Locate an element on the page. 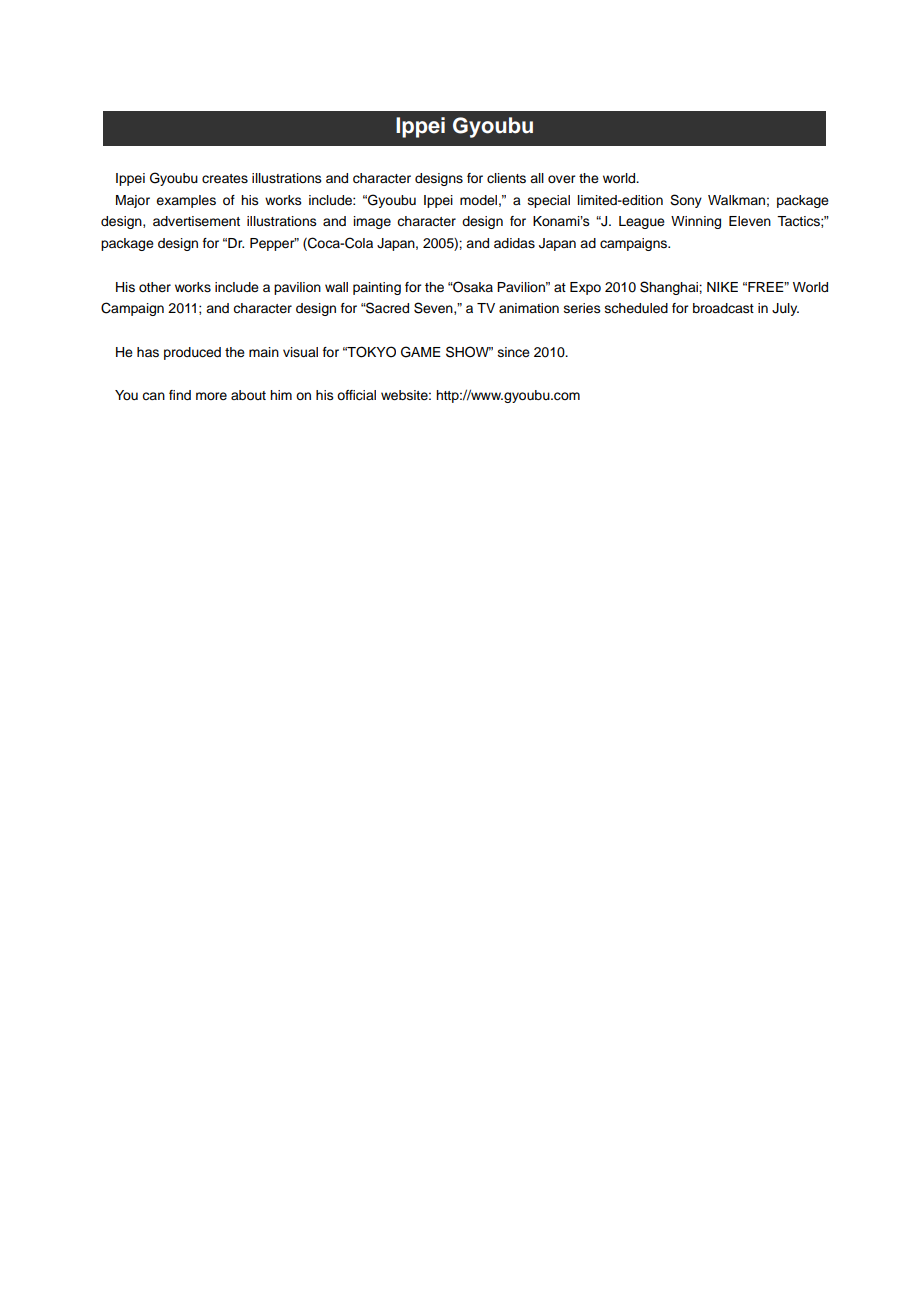  broadcast is located at coordinates (723, 308).
